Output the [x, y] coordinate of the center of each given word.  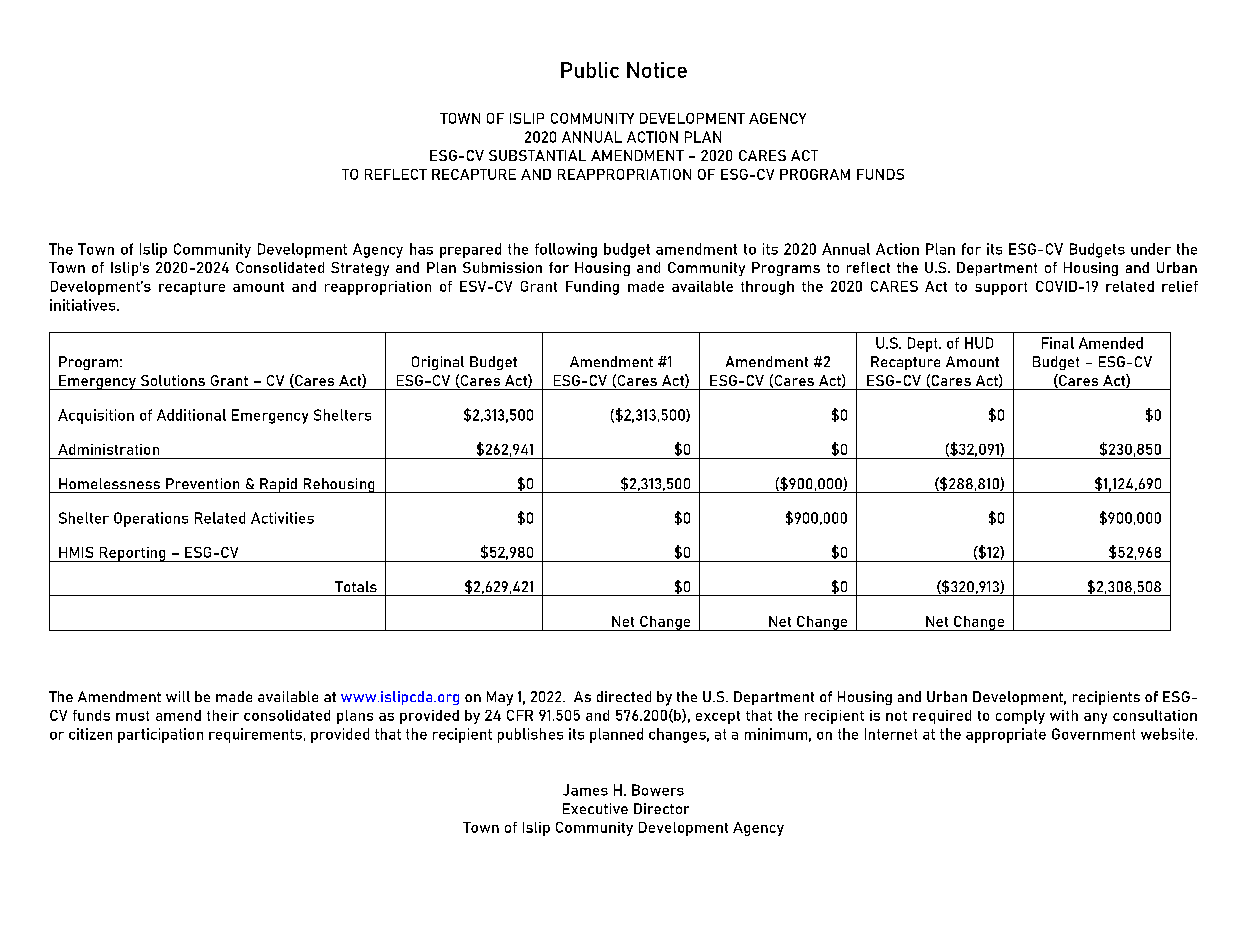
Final [1058, 343]
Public [590, 70]
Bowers [658, 790]
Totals [356, 586]
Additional [191, 415]
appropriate [1006, 735]
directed [624, 696]
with [1064, 715]
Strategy [360, 269]
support [1001, 288]
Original [438, 363]
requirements [255, 735]
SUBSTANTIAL [537, 155]
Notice [657, 70]
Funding [592, 288]
